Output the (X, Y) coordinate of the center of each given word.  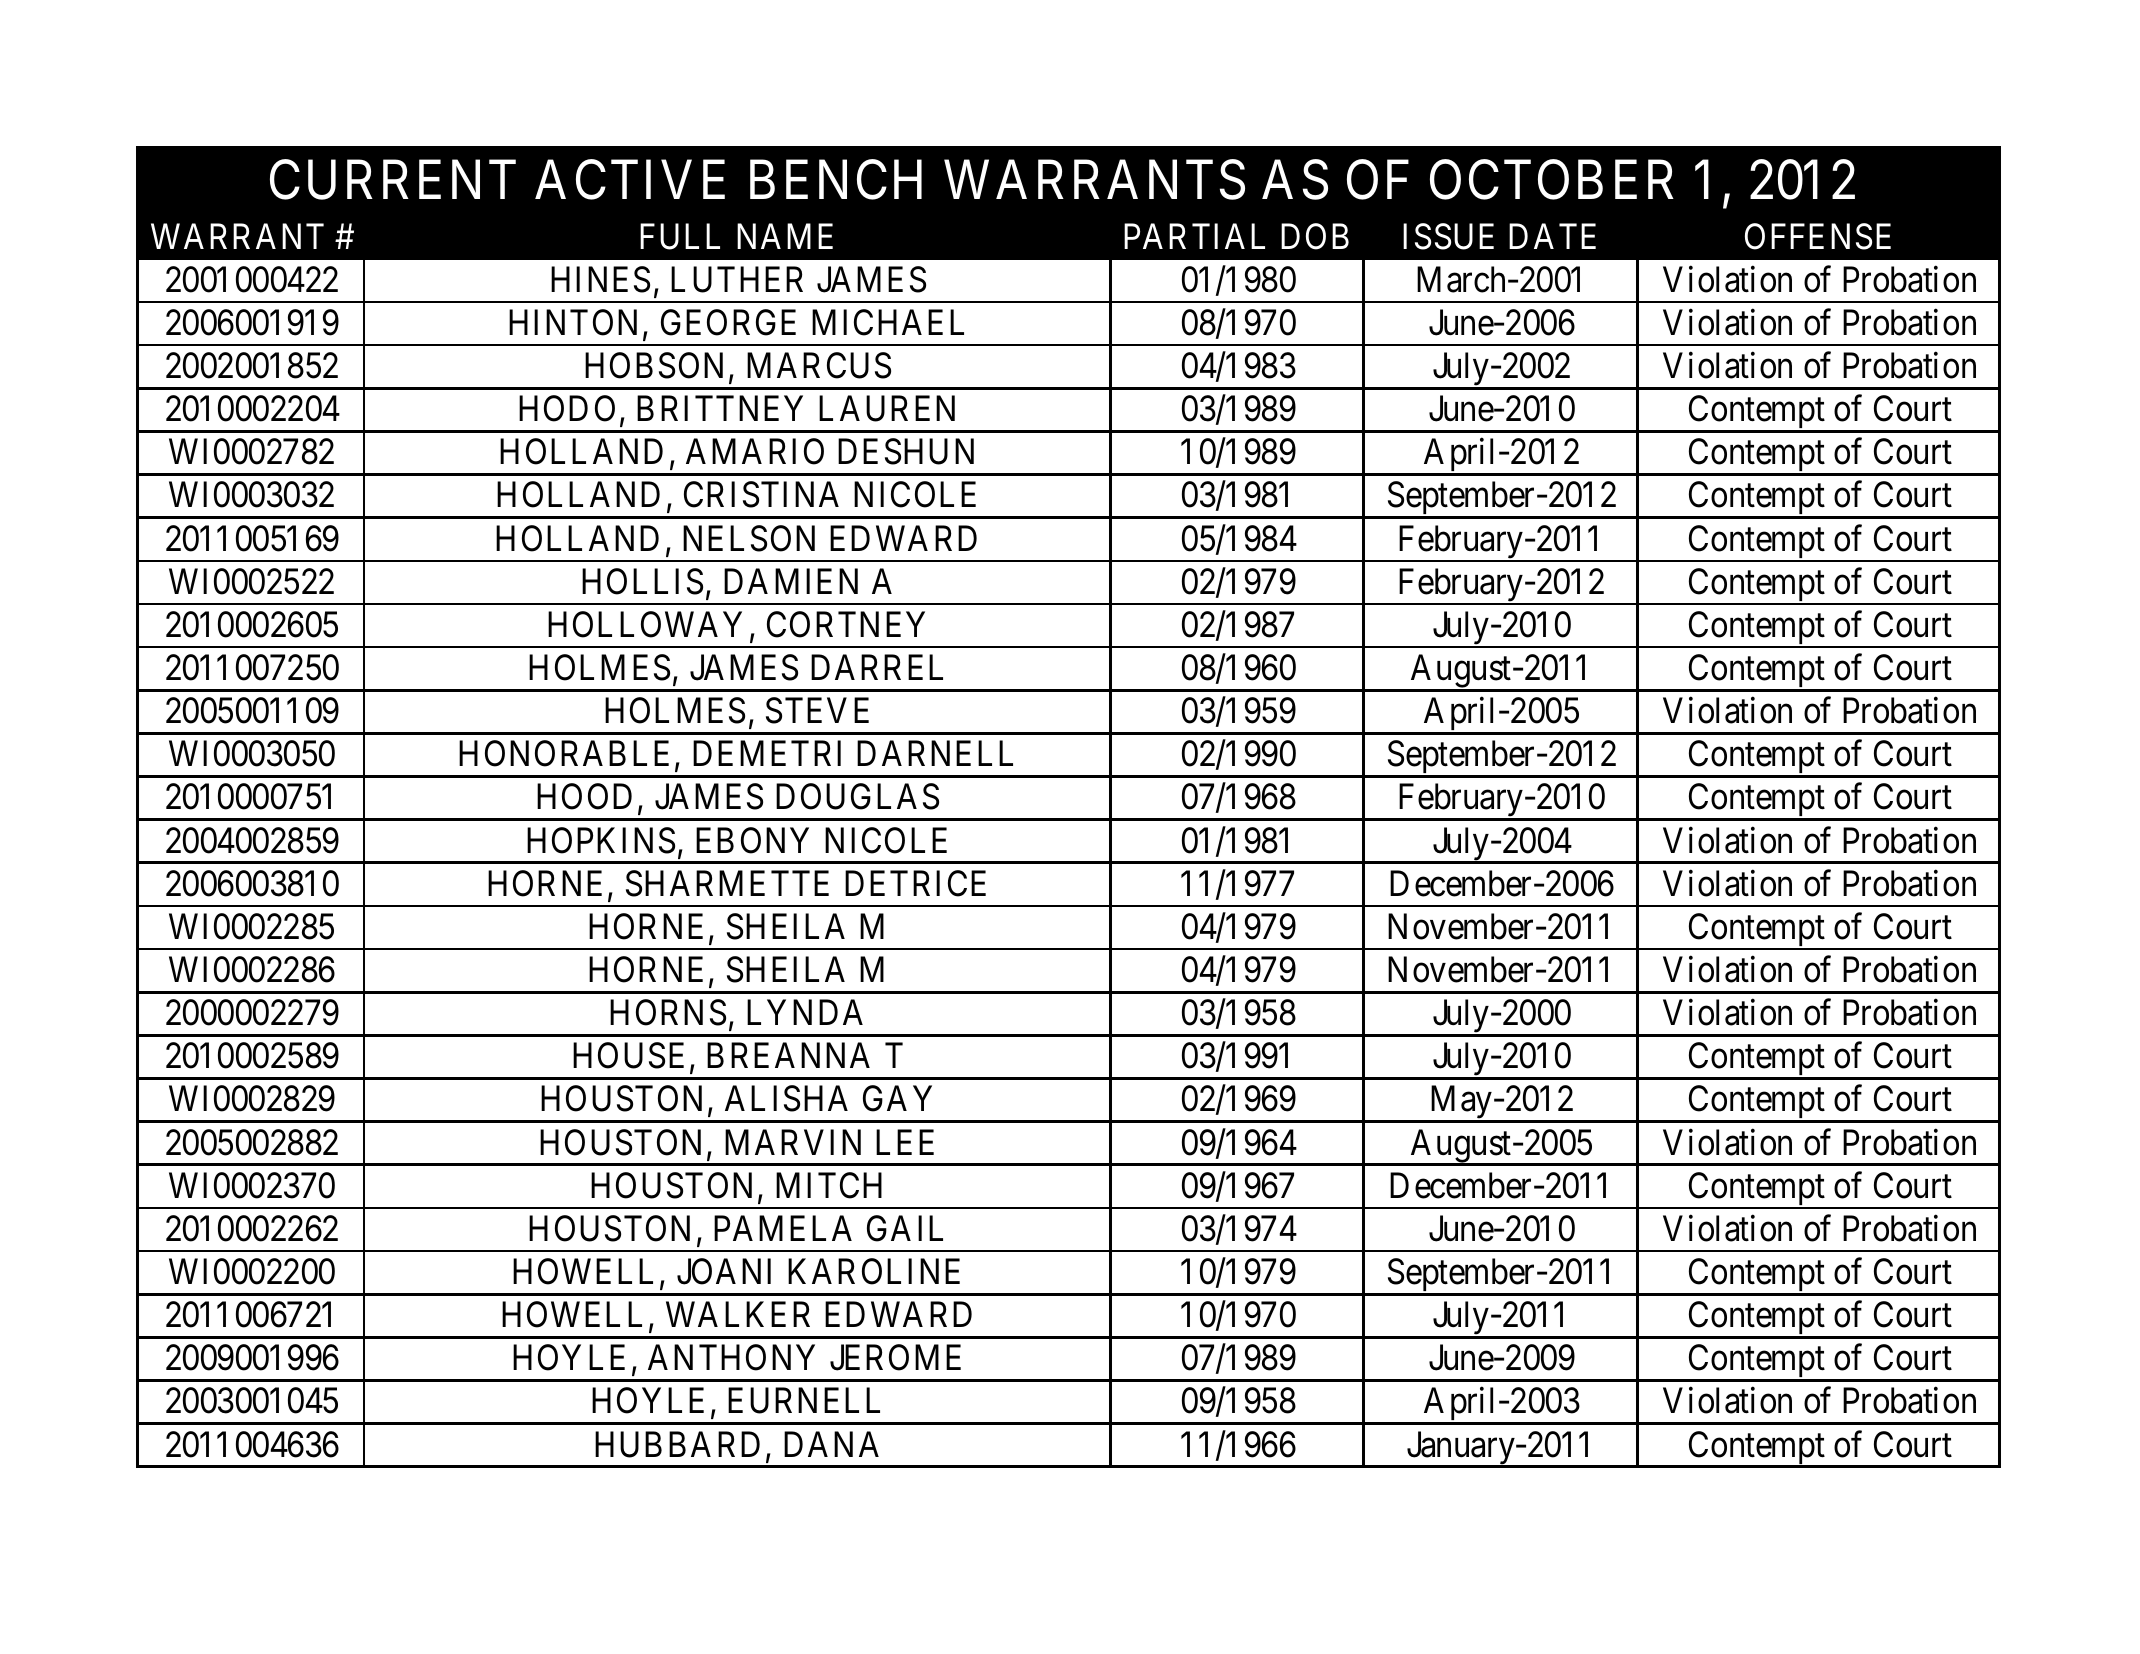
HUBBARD (677, 1444)
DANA (831, 1444)
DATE (1552, 236)
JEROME (895, 1358)
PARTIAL (1194, 236)
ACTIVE (630, 180)
